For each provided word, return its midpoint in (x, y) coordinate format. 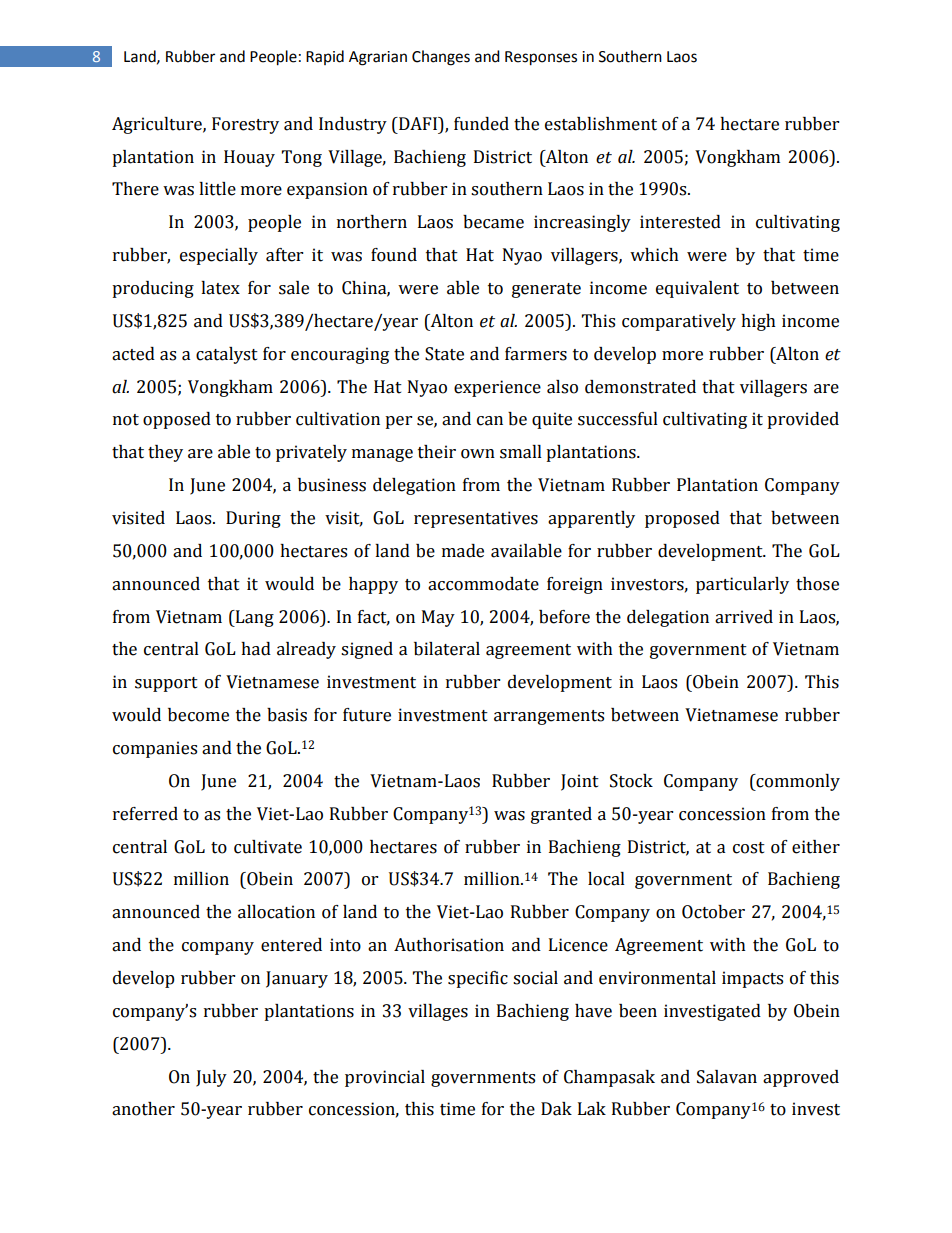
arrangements (549, 717)
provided (803, 420)
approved (801, 1078)
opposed (177, 420)
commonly (797, 782)
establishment (601, 124)
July (211, 1078)
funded (481, 124)
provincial (385, 1078)
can (490, 421)
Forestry (245, 125)
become (198, 715)
